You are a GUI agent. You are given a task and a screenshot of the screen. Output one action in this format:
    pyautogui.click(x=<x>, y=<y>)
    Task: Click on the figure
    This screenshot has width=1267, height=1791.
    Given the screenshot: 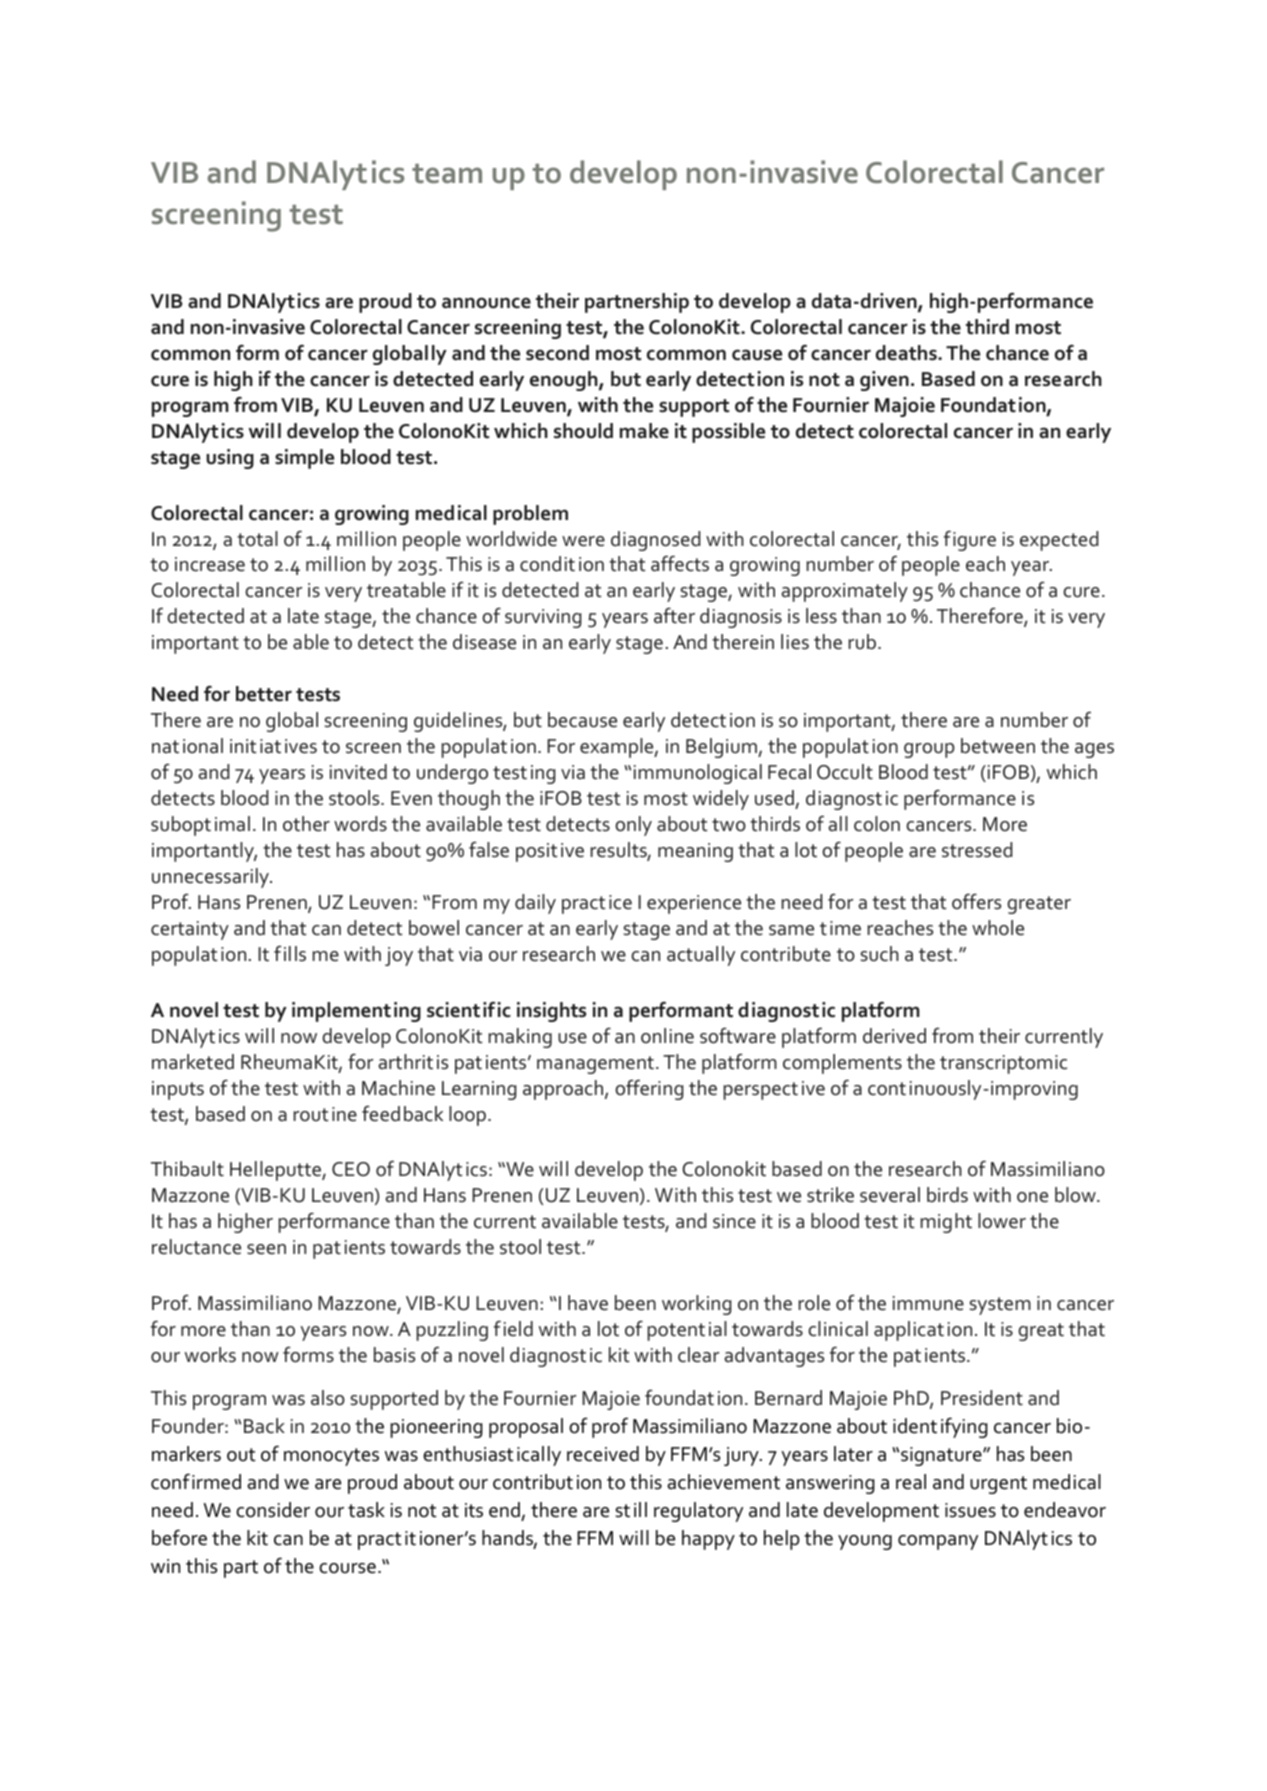 What is the action you would take?
    pyautogui.click(x=970, y=540)
